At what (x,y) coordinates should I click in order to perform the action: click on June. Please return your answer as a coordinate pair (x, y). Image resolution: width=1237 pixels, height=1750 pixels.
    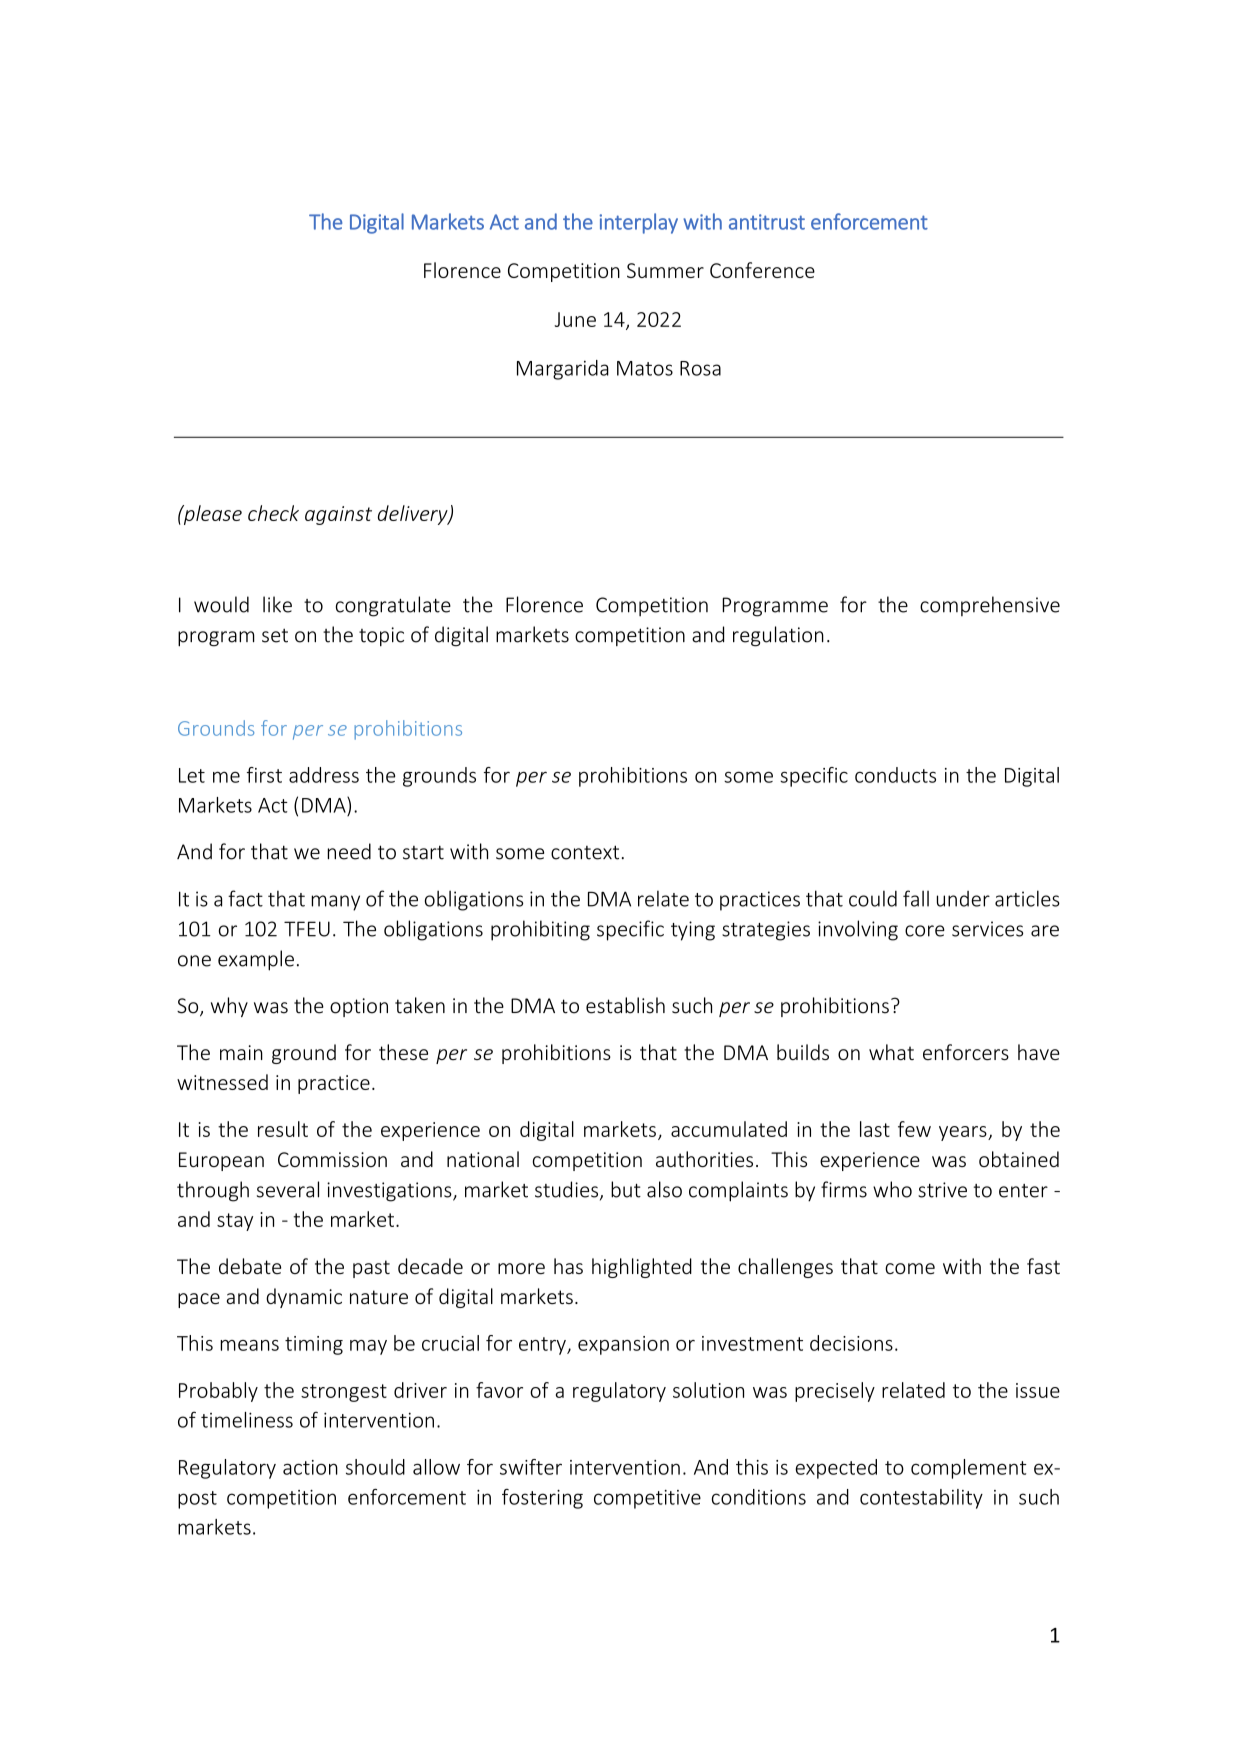
    Looking at the image, I should click on (575, 319).
